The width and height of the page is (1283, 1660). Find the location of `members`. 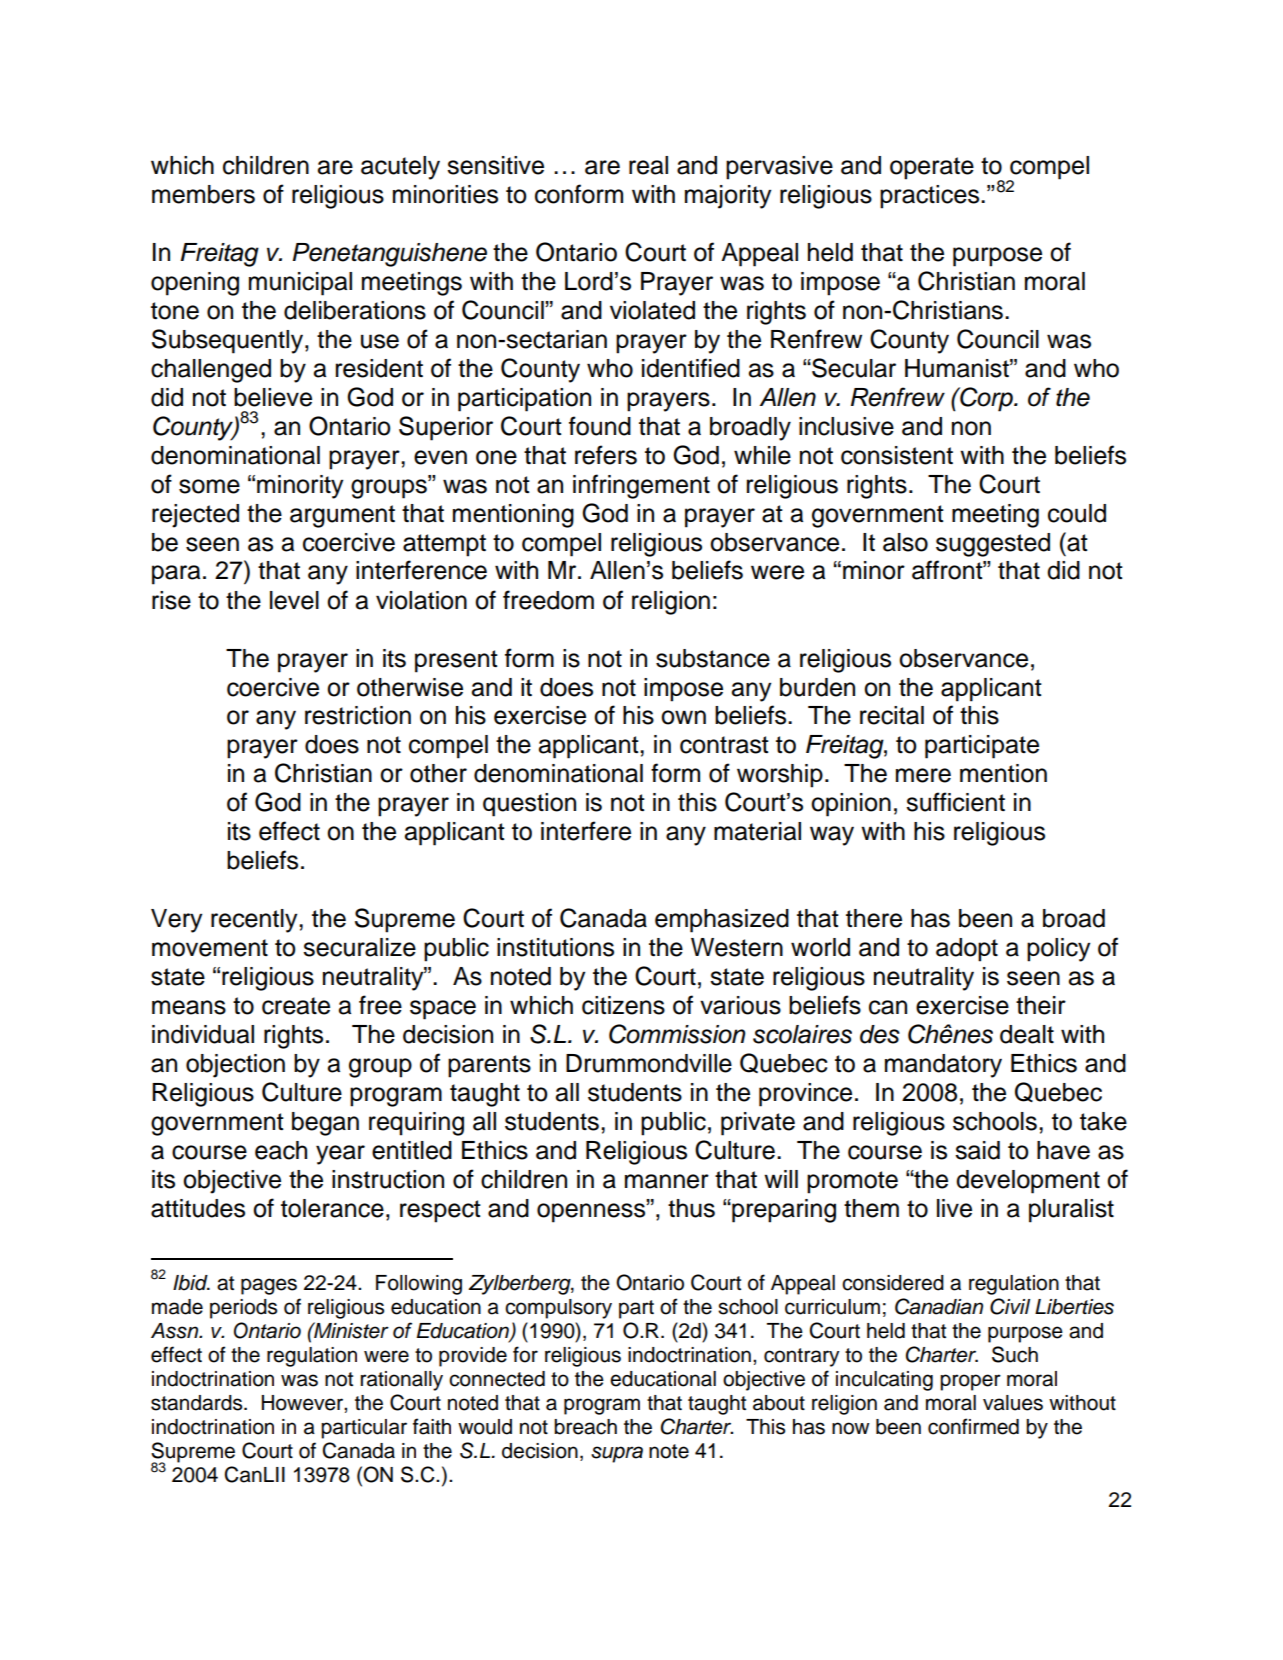

members is located at coordinates (203, 194).
